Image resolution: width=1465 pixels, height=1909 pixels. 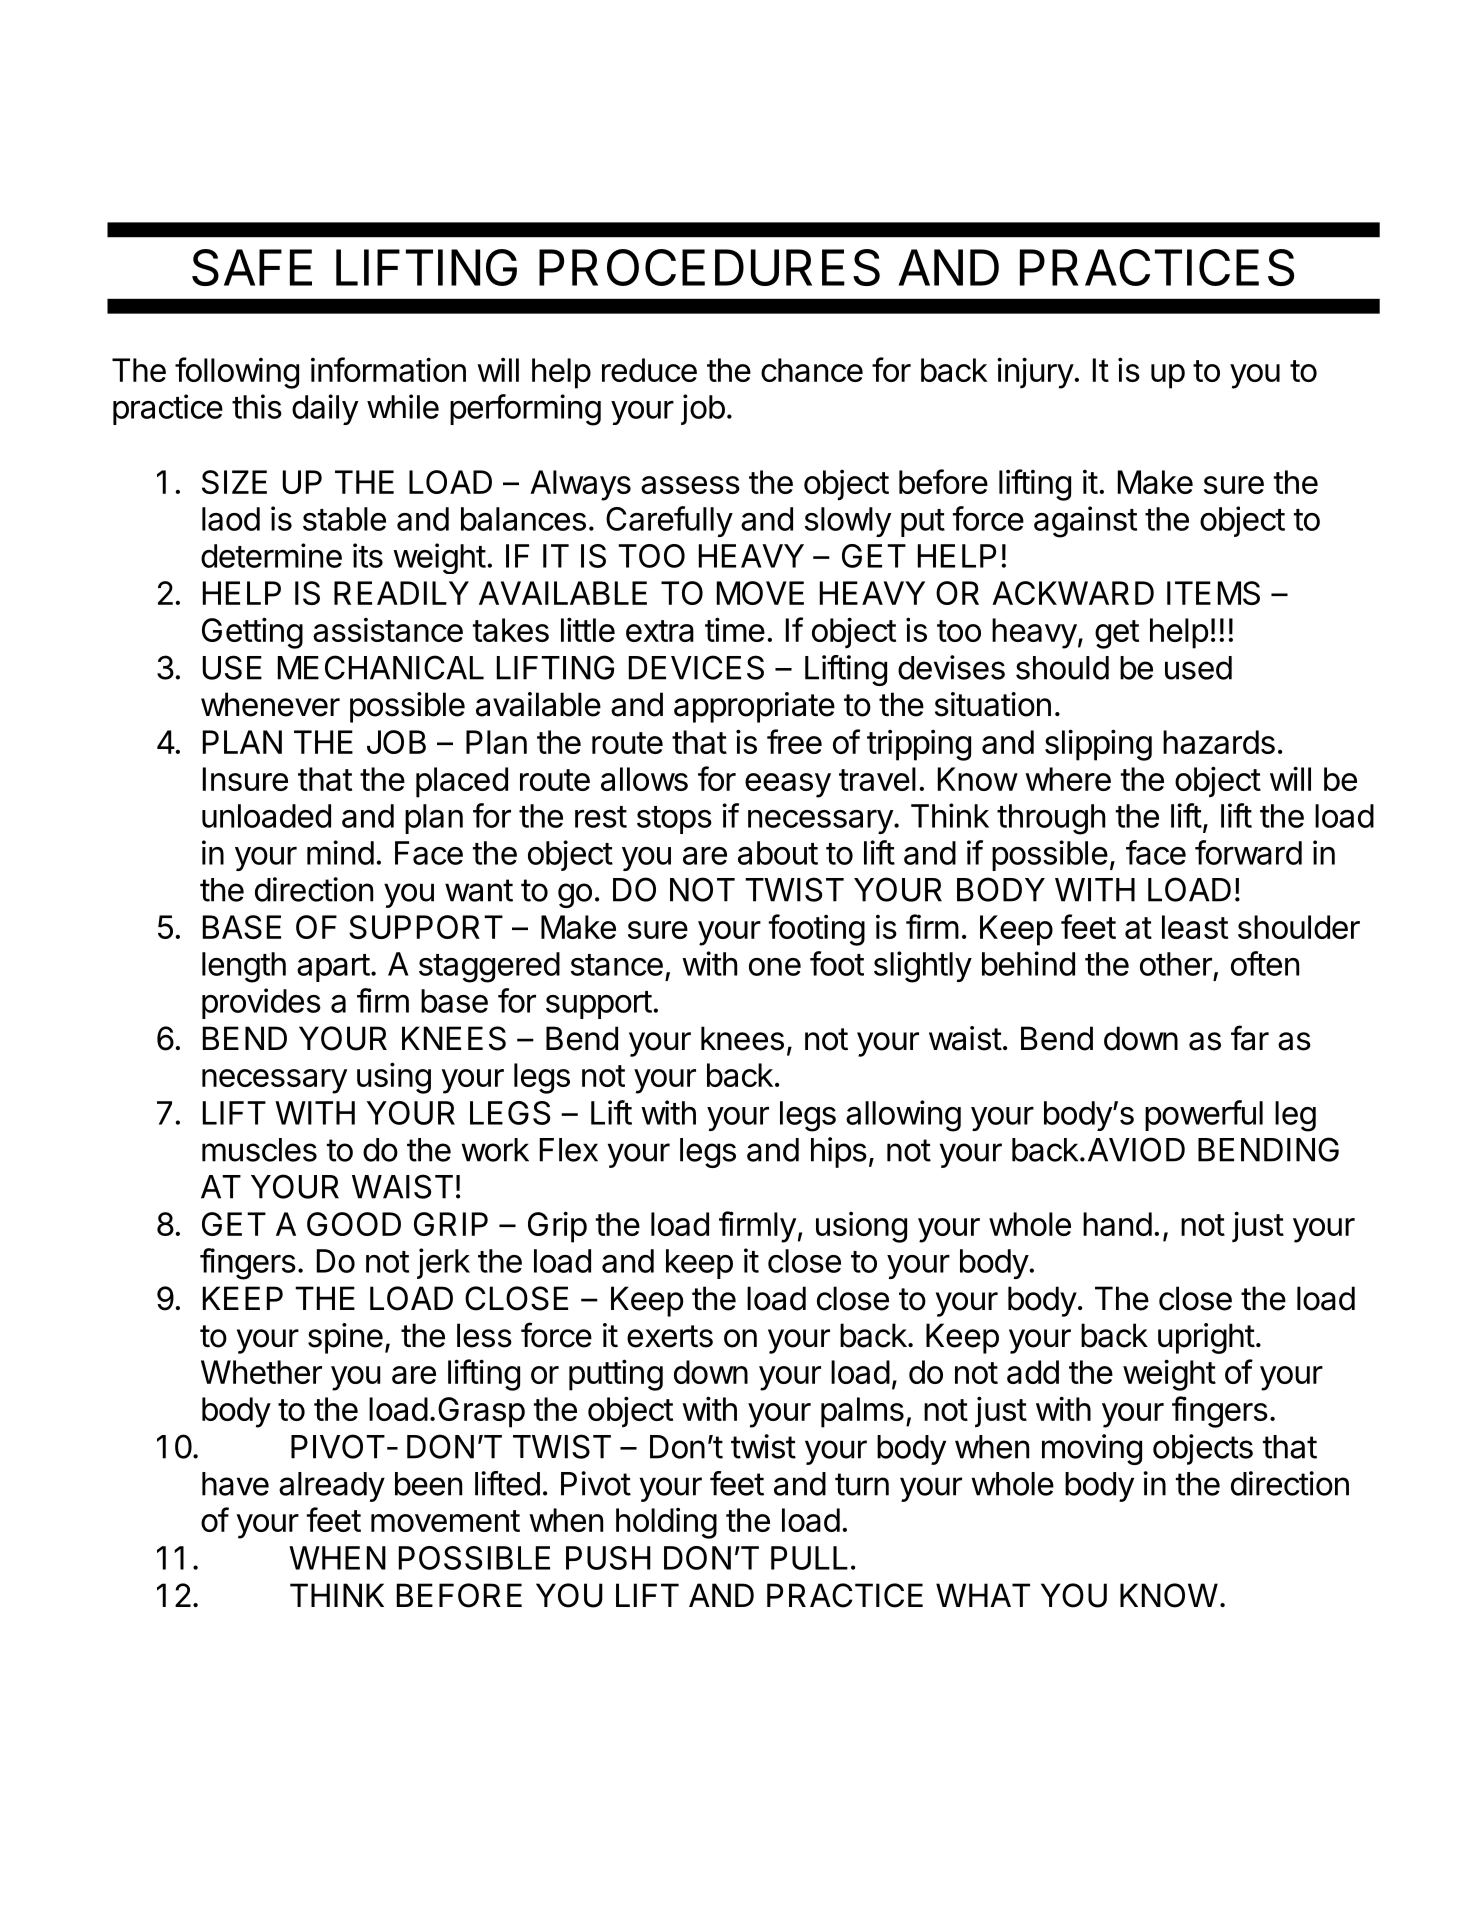 What do you see at coordinates (709, 267) in the document?
I see `PROCEDURES` at bounding box center [709, 267].
